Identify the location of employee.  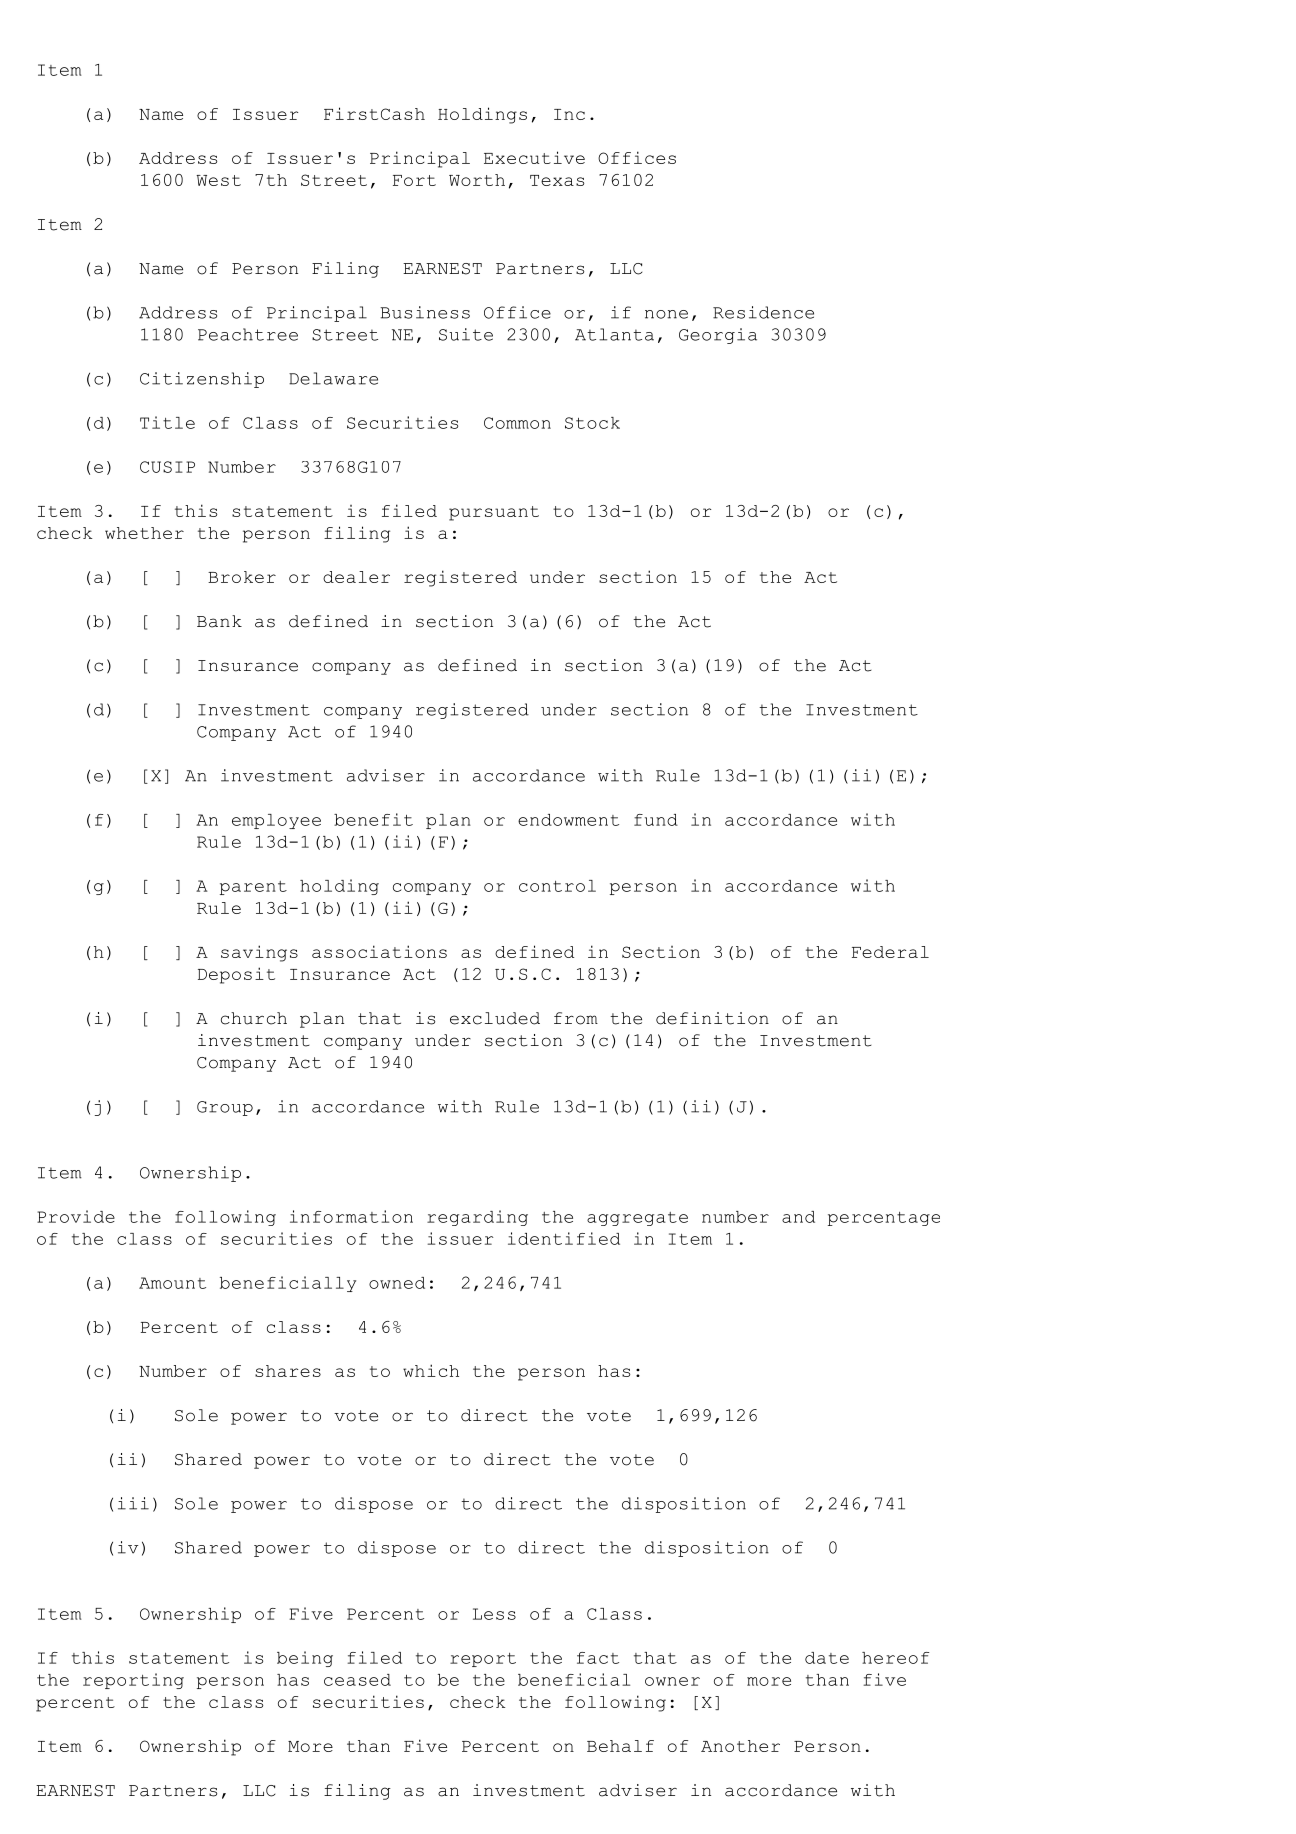
(276, 821).
